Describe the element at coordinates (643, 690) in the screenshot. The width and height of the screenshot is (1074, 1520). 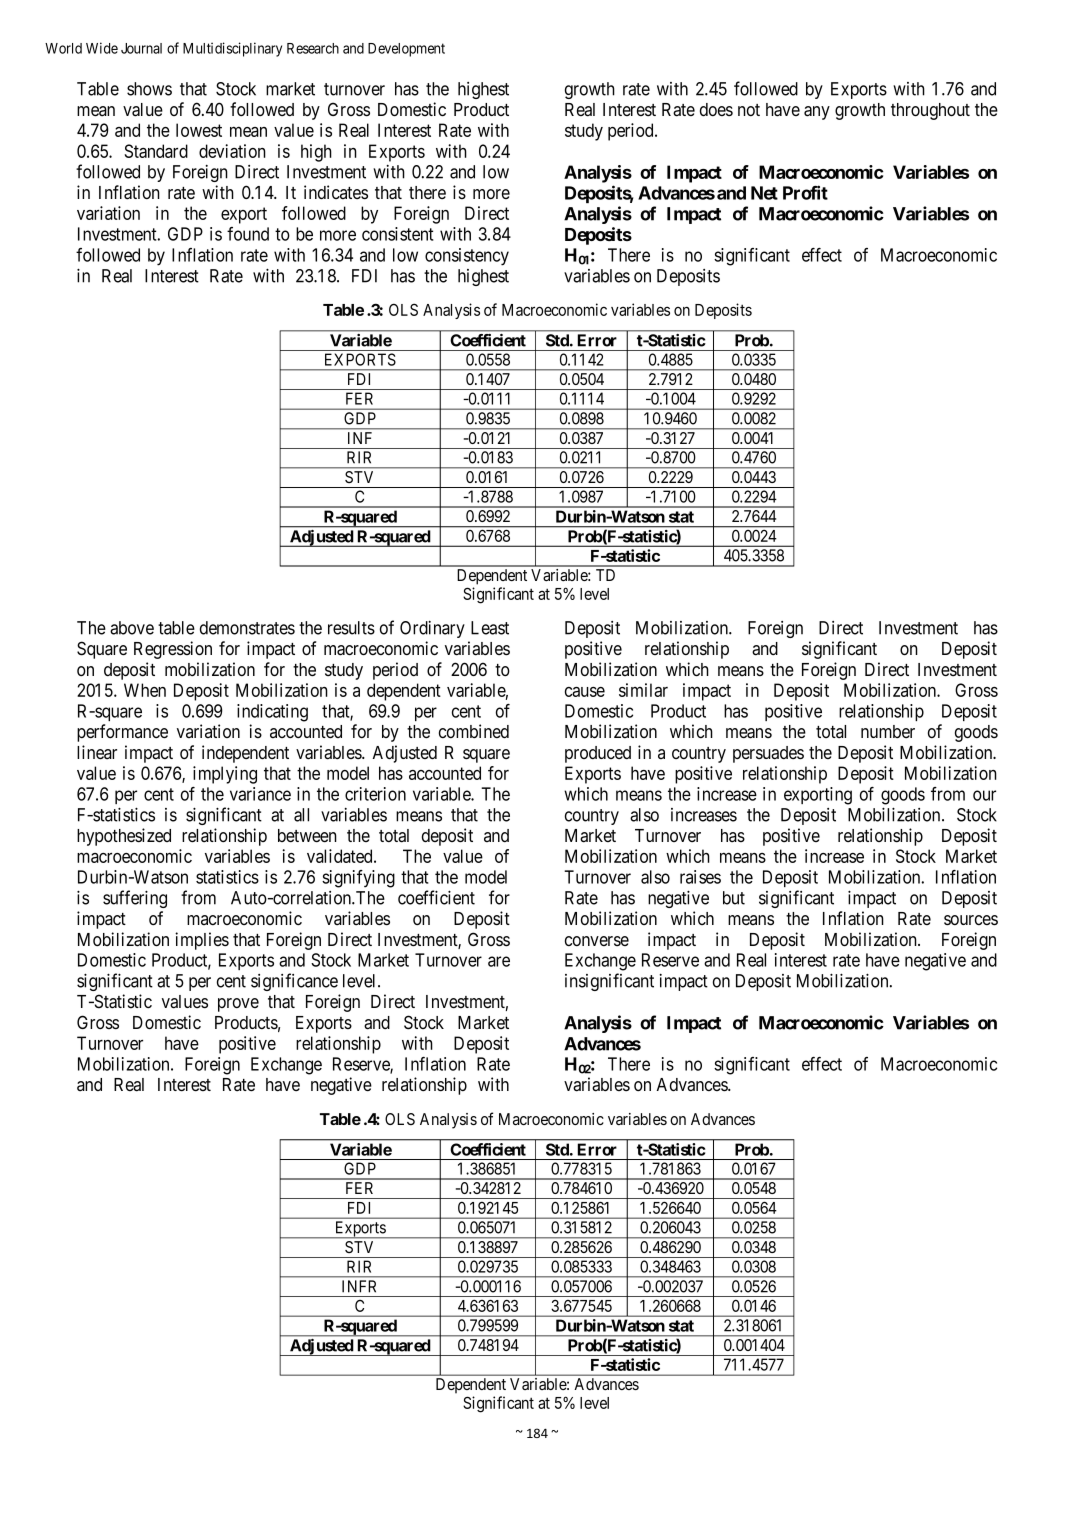
I see `similar` at that location.
